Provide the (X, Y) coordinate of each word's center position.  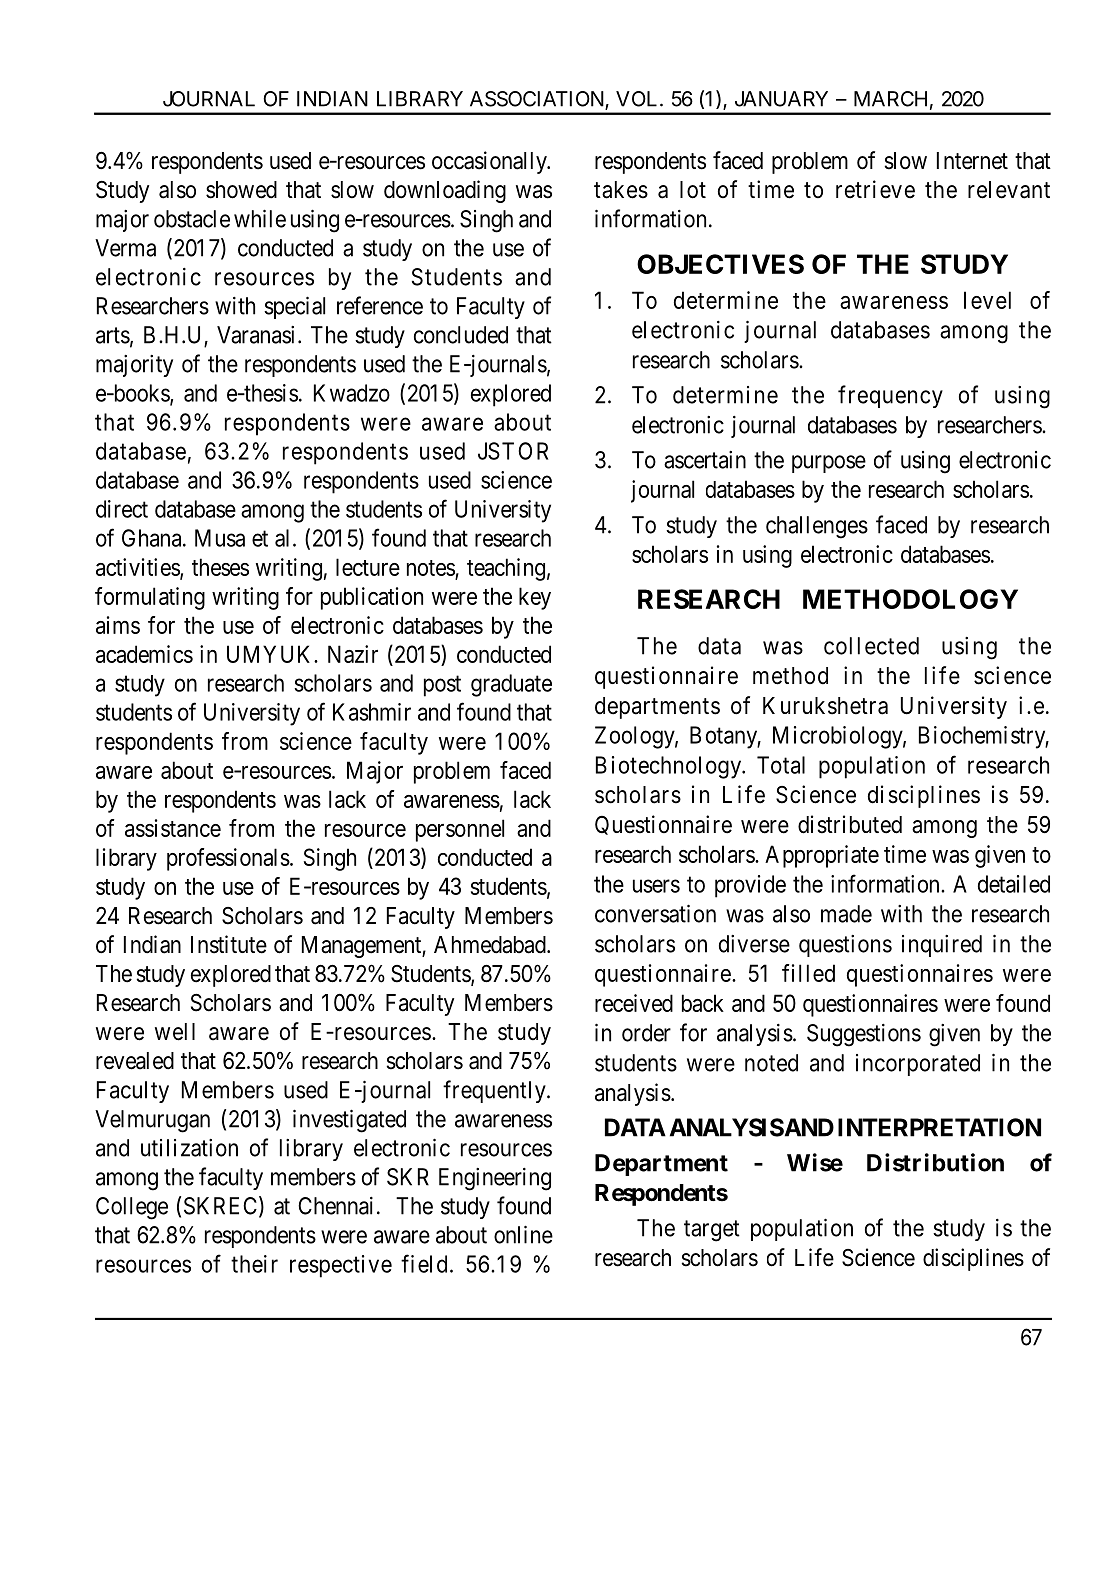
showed (241, 190)
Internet (972, 161)
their (254, 1264)
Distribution (935, 1162)
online (523, 1234)
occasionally (490, 162)
